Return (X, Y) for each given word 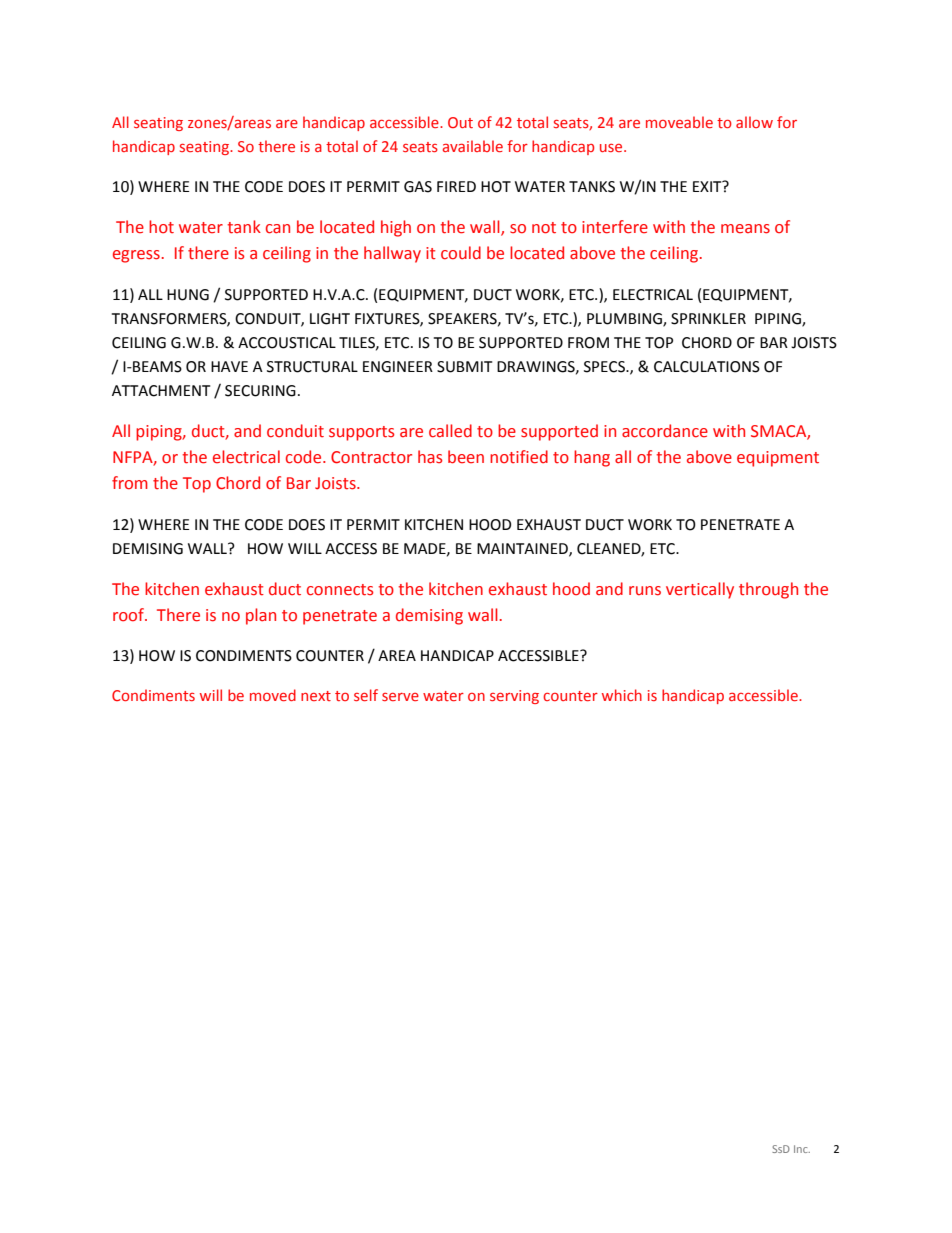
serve (400, 697)
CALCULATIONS (707, 367)
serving (514, 697)
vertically (700, 590)
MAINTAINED (523, 549)
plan (261, 616)
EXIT (708, 186)
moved (273, 695)
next (316, 696)
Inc (802, 1149)
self (366, 695)
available (473, 146)
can (278, 229)
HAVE (229, 366)
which (622, 695)
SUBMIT (464, 367)
